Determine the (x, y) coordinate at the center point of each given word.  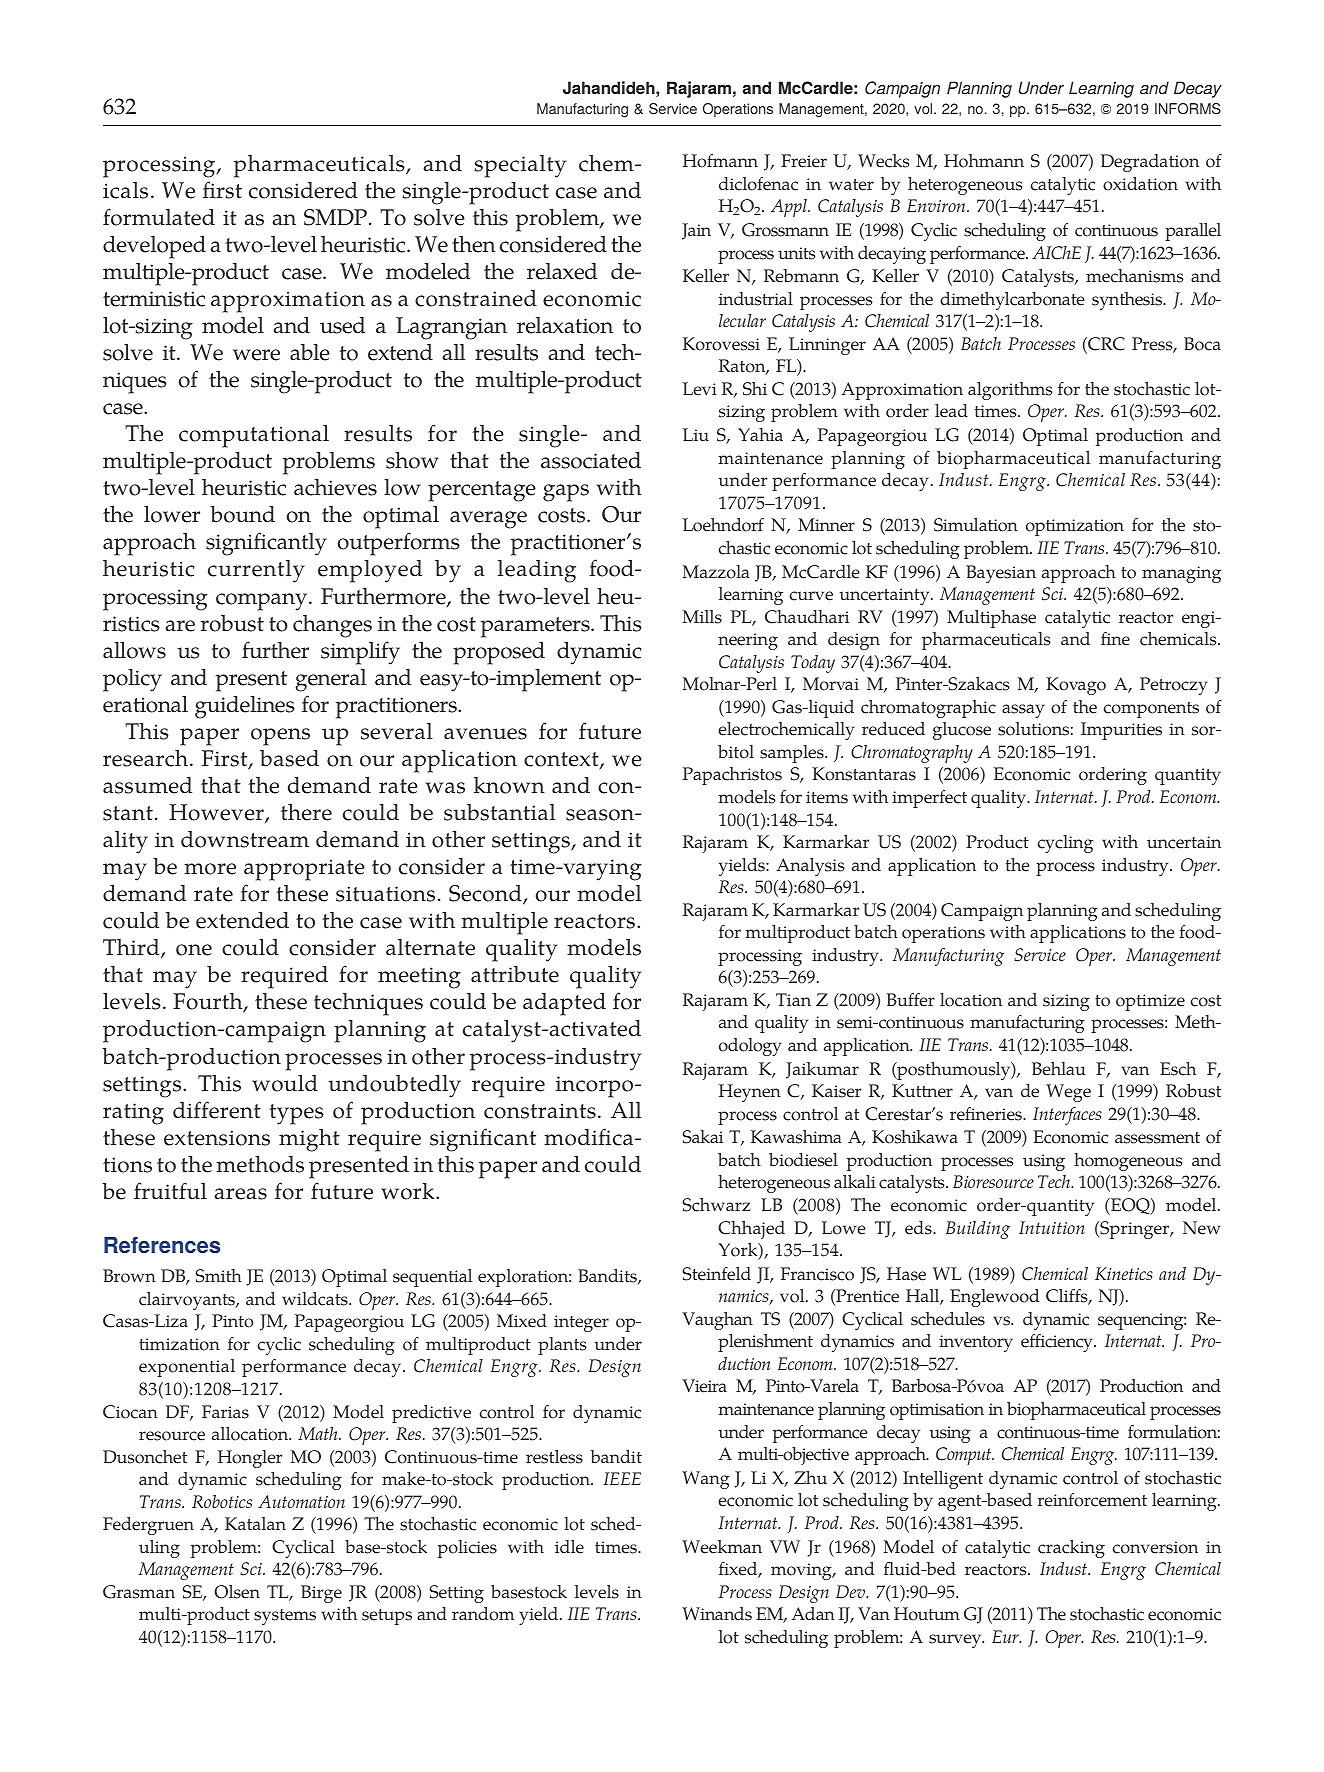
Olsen (237, 1592)
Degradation (1150, 163)
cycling (1065, 844)
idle (569, 1547)
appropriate (304, 870)
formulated (159, 217)
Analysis (810, 867)
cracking (1071, 1549)
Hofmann (720, 161)
